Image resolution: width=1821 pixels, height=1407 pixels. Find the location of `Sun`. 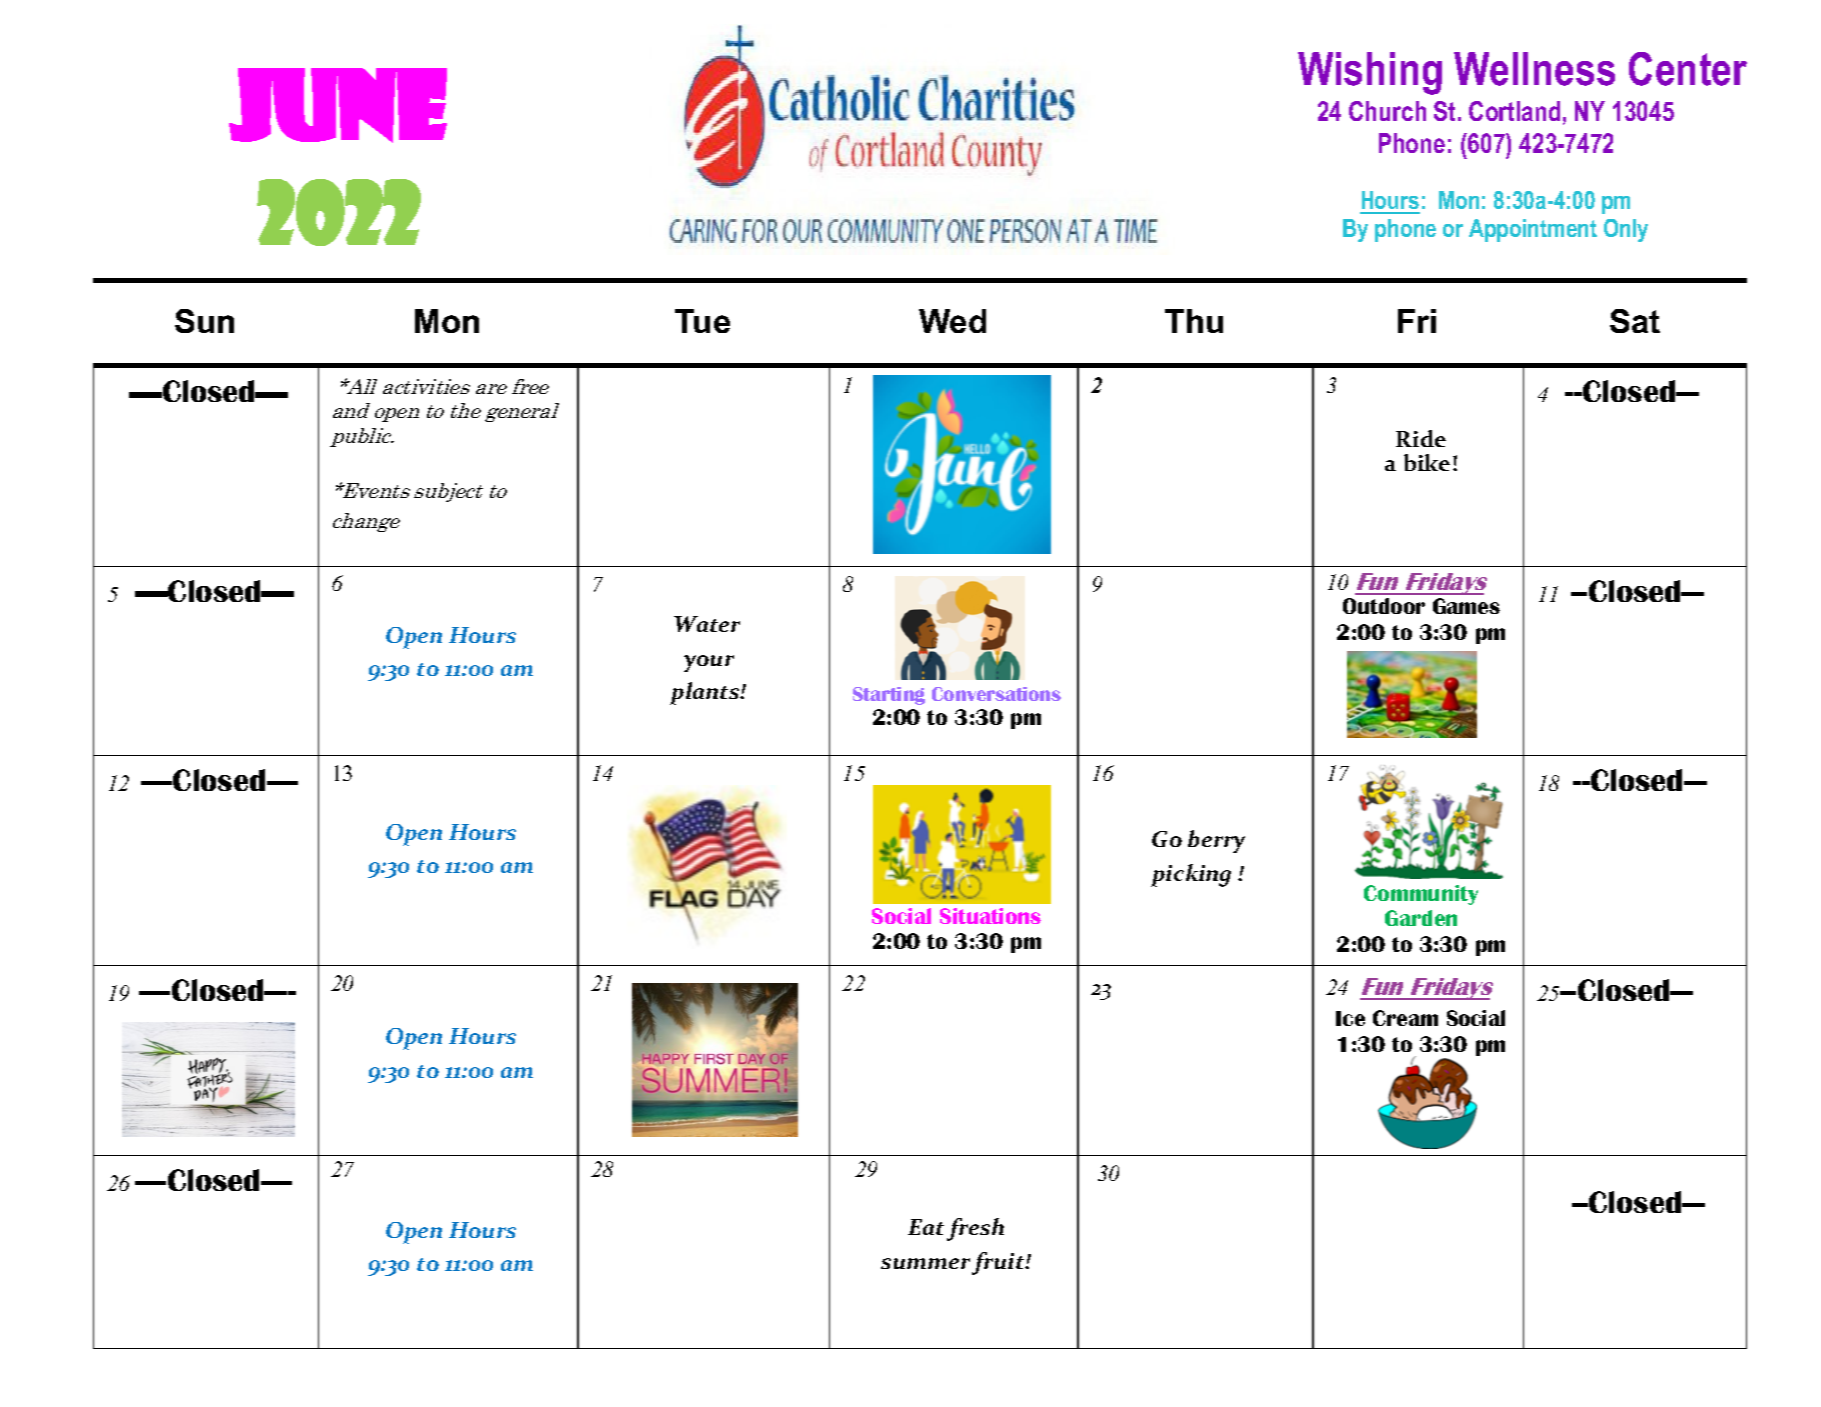

Sun is located at coordinates (204, 321).
